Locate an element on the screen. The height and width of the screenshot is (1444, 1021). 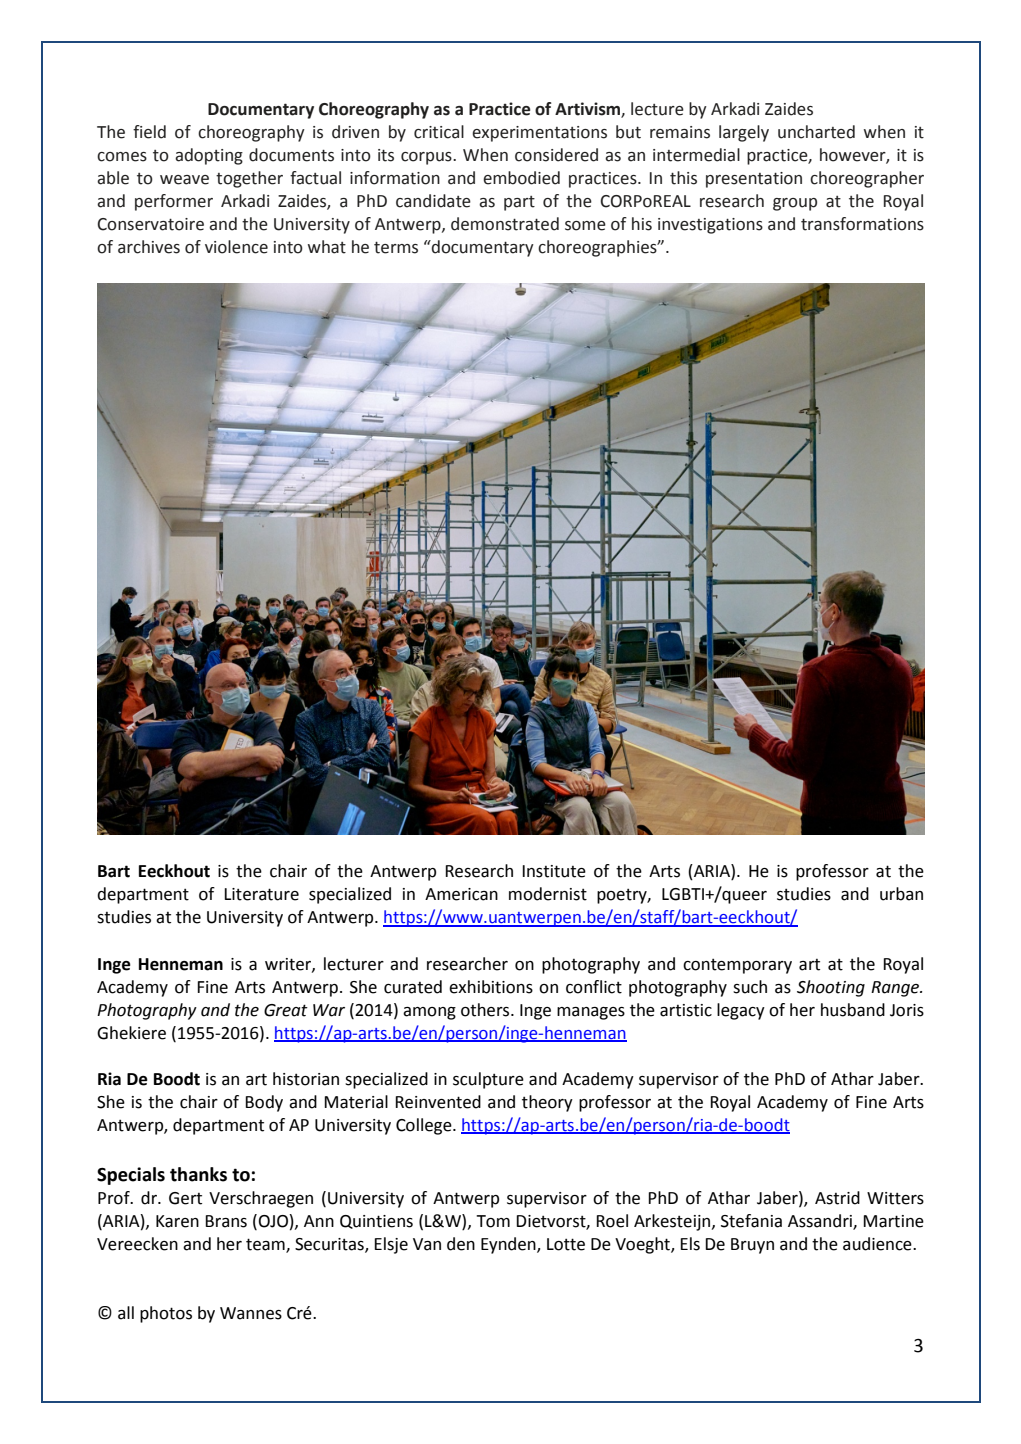
Literature is located at coordinates (261, 894).
